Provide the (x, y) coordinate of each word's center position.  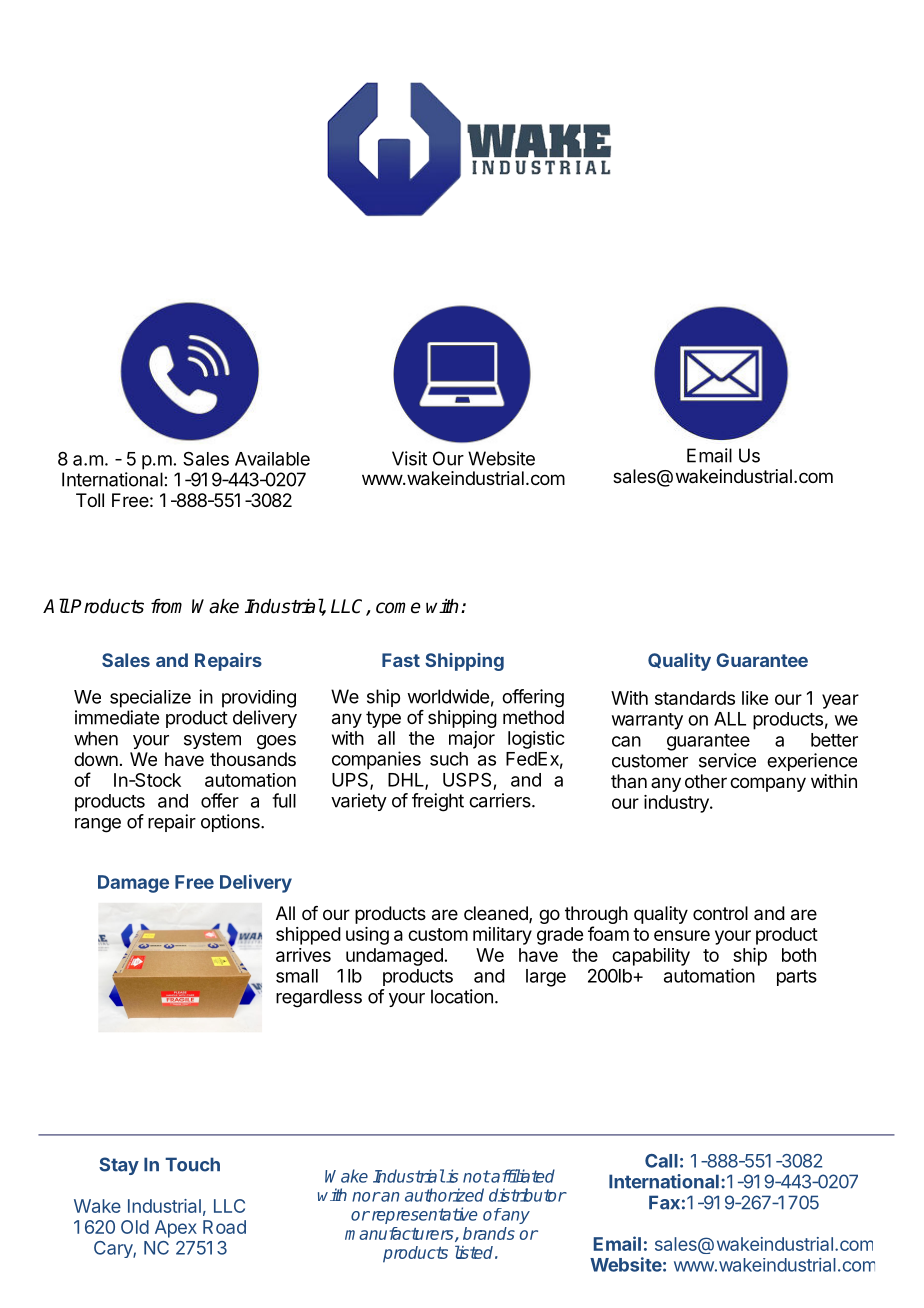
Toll (90, 500)
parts (797, 978)
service (727, 760)
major (472, 740)
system (212, 740)
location (462, 996)
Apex (176, 1229)
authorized (444, 1195)
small (297, 976)
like (755, 698)
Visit (409, 458)
